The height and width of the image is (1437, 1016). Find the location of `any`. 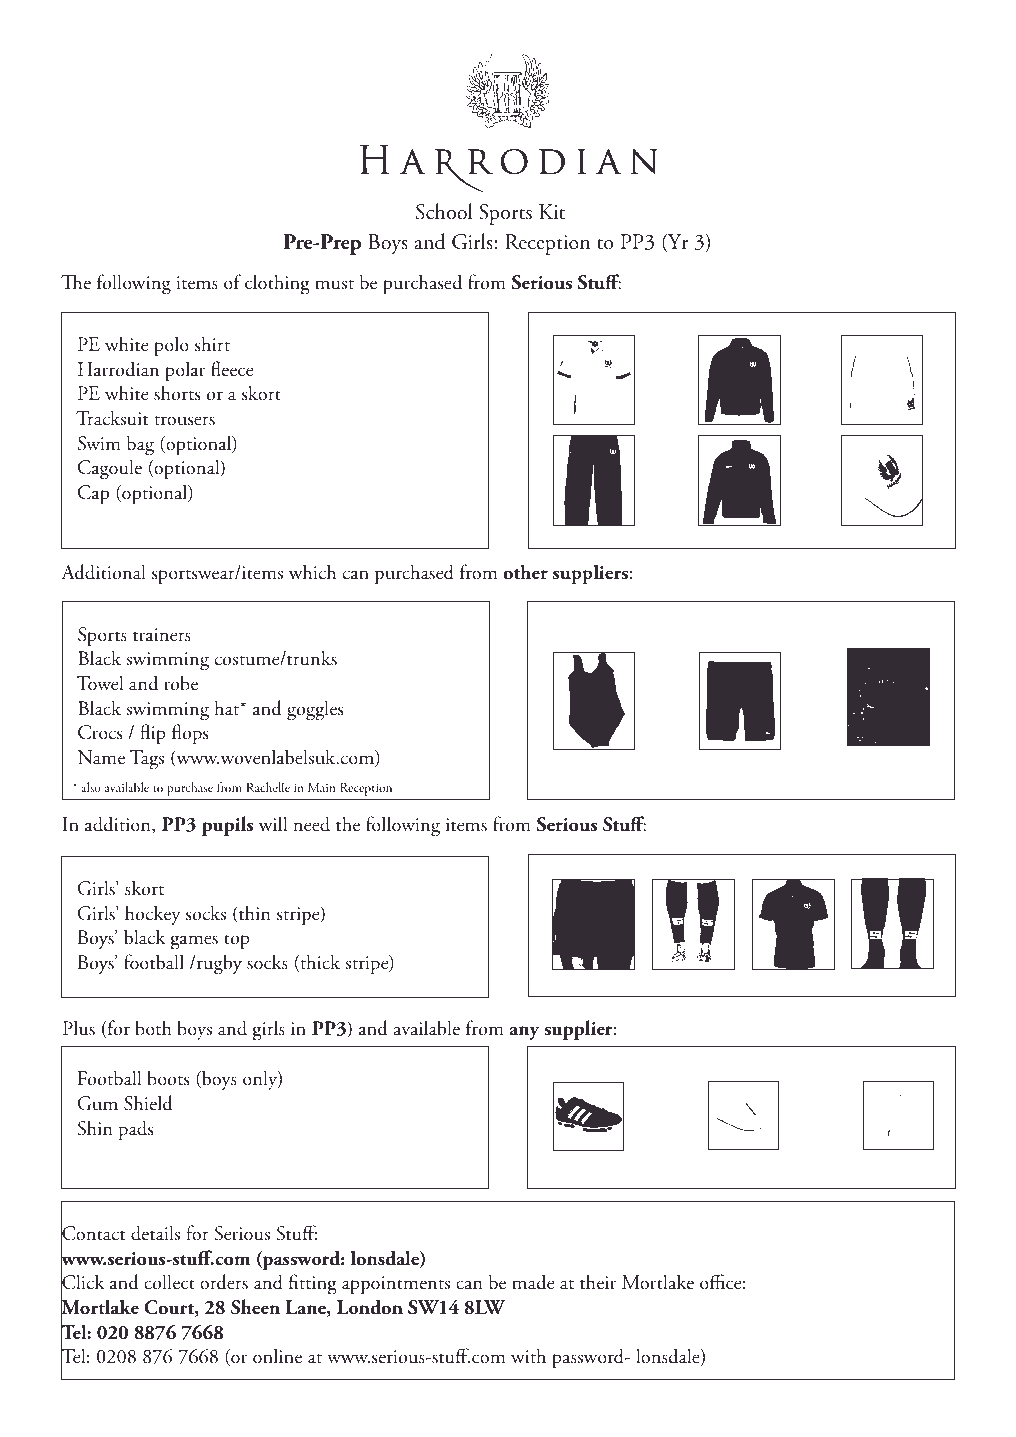

any is located at coordinates (524, 1033).
